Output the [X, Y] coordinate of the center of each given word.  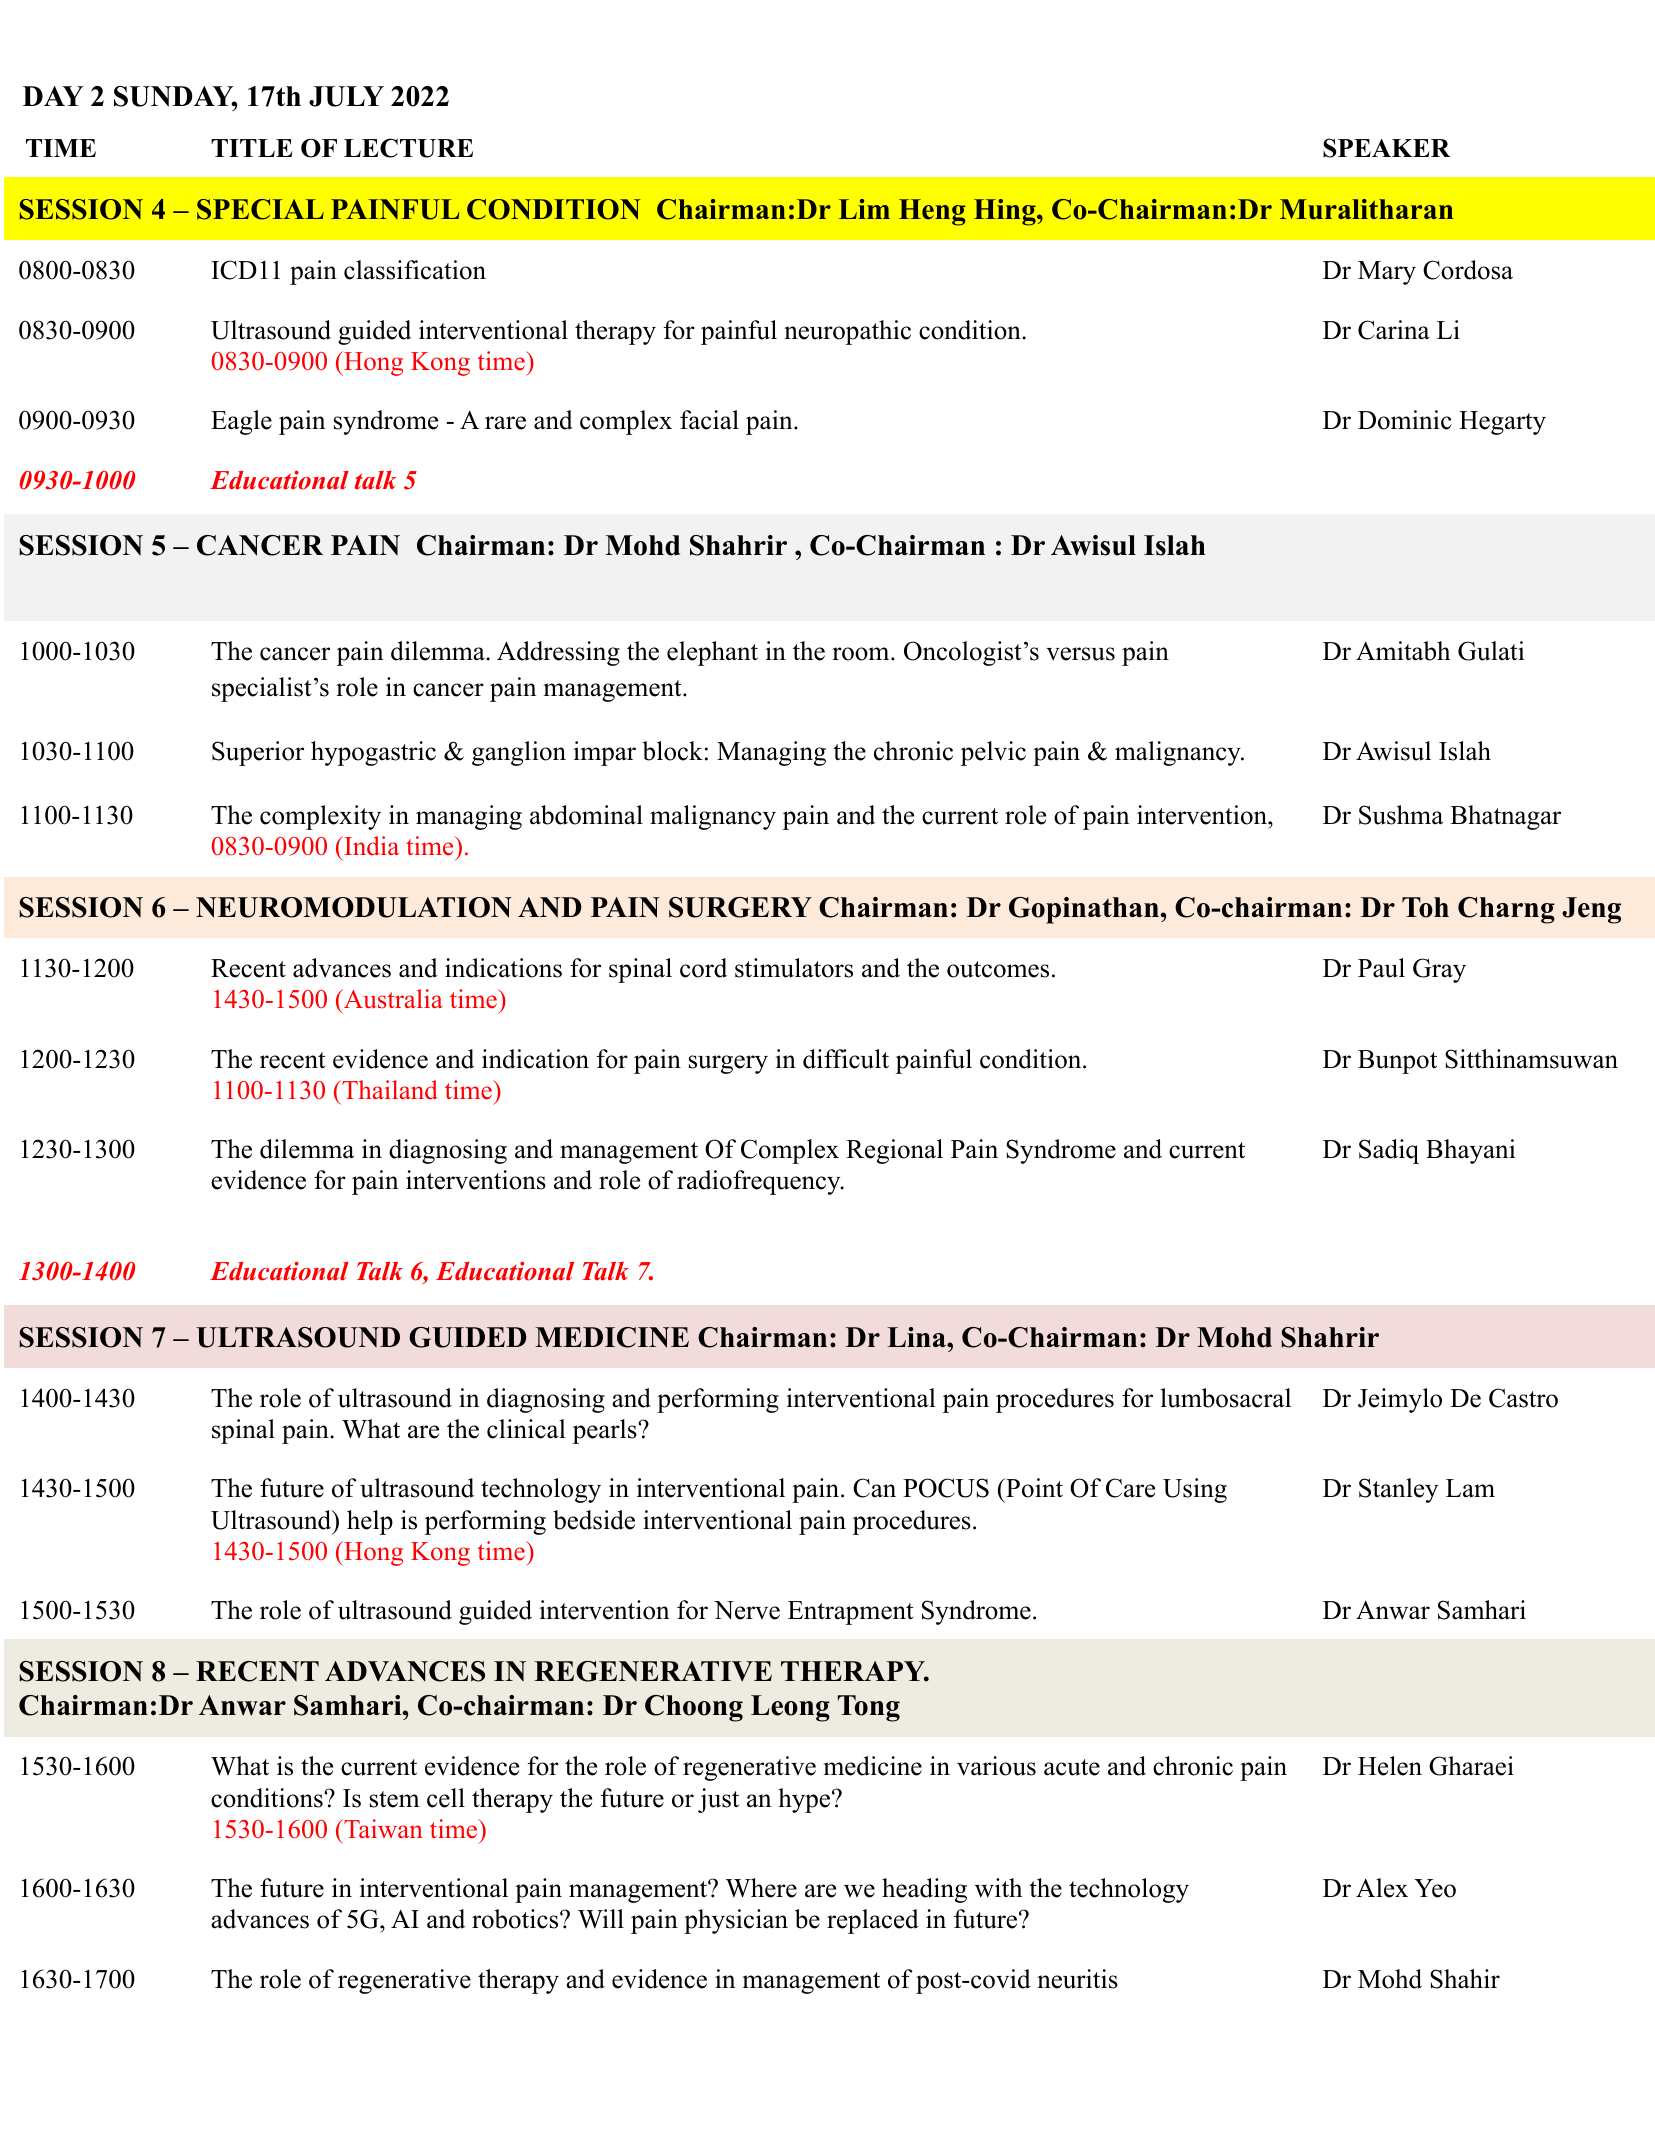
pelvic [993, 753]
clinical [526, 1429]
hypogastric [373, 753]
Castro [1523, 1398]
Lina [917, 1337]
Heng [932, 212]
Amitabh [1403, 651]
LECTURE [408, 148]
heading [924, 1890]
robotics [516, 1919]
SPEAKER [1386, 148]
